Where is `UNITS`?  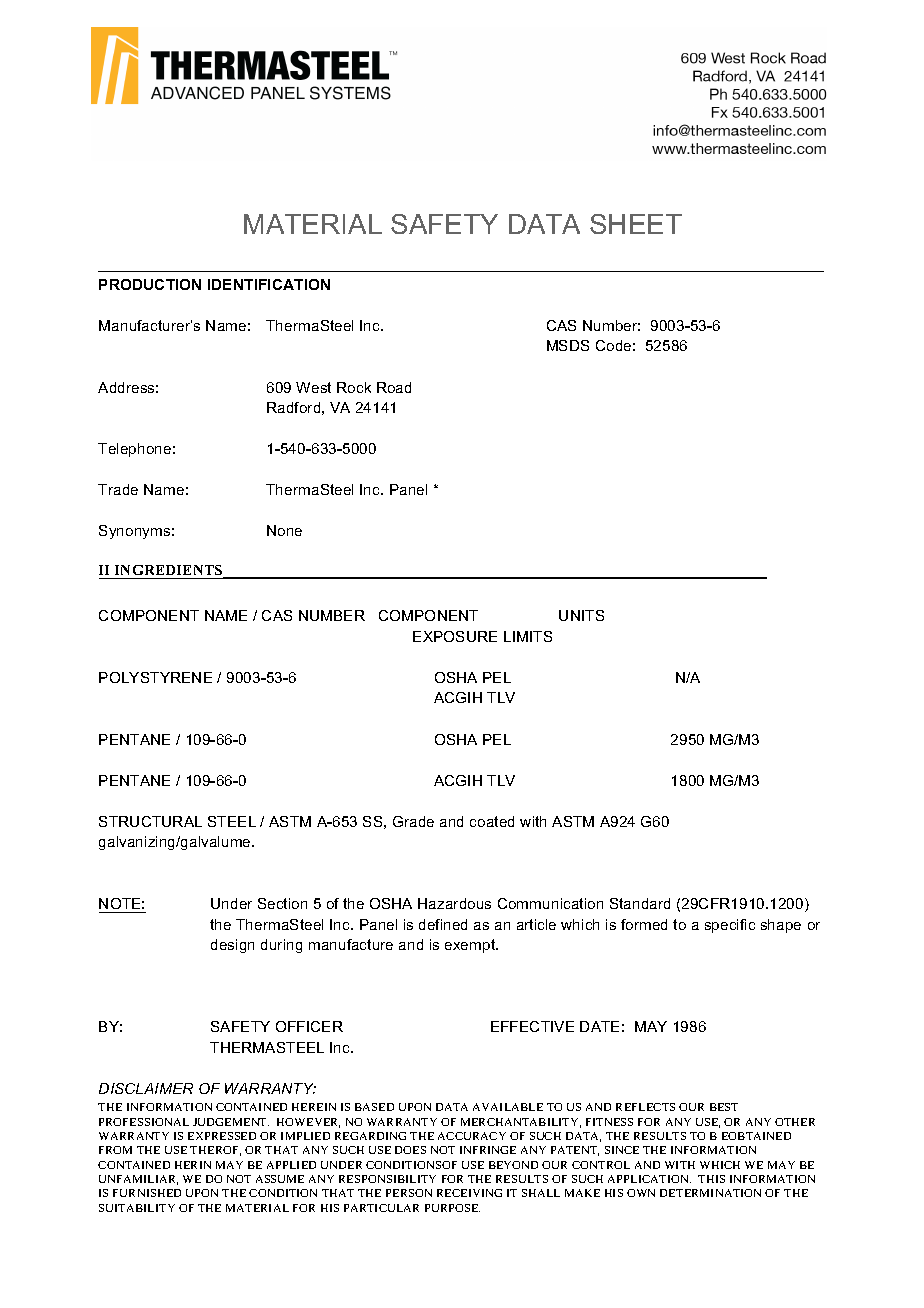 UNITS is located at coordinates (581, 615).
